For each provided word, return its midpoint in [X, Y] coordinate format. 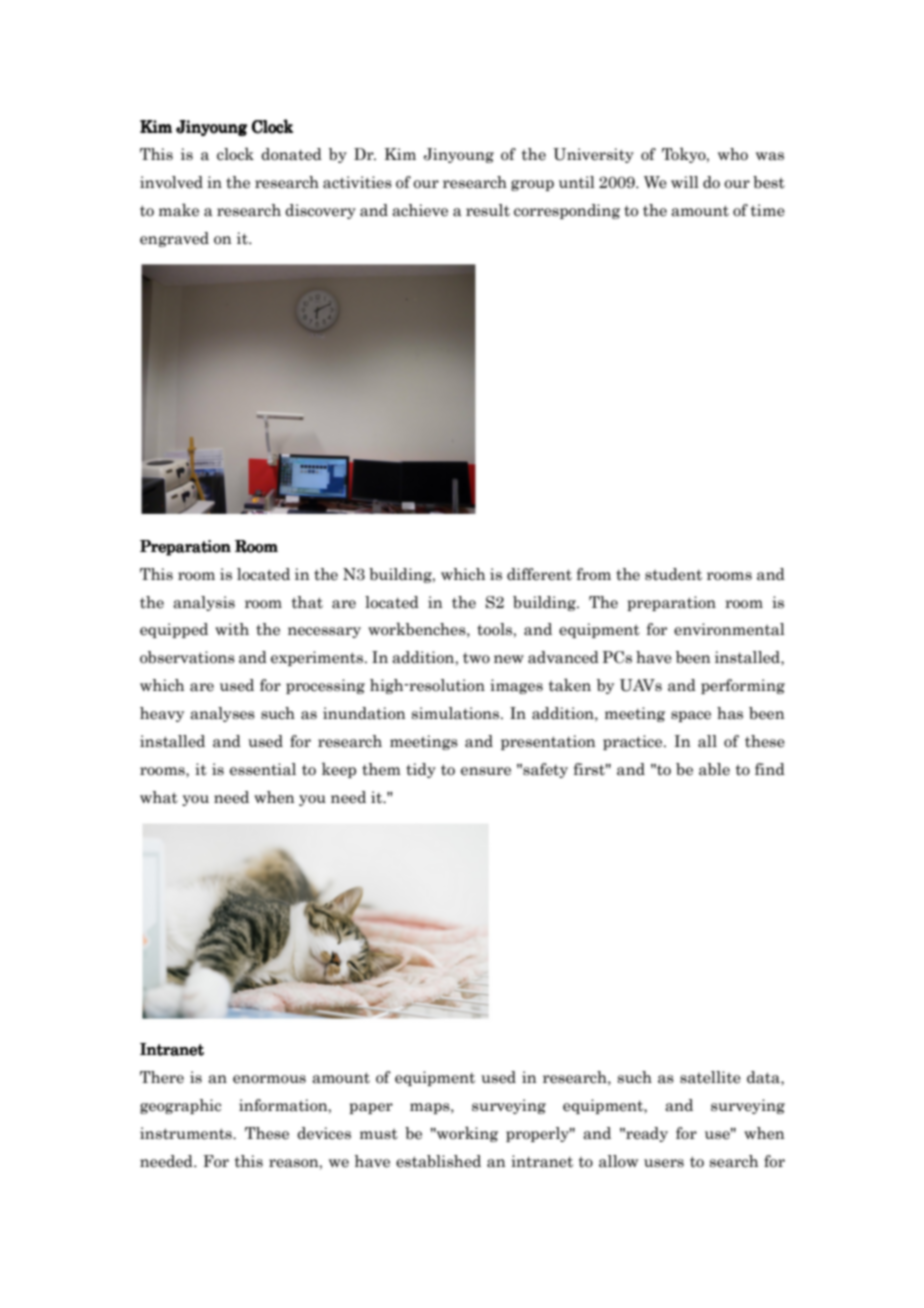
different [539, 574]
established [438, 1161]
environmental [729, 629]
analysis [204, 603]
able [714, 769]
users [664, 1163]
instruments [187, 1133]
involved [171, 182]
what [159, 797]
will [685, 182]
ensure [486, 771]
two [476, 658]
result [488, 210]
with [232, 629]
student [673, 574]
